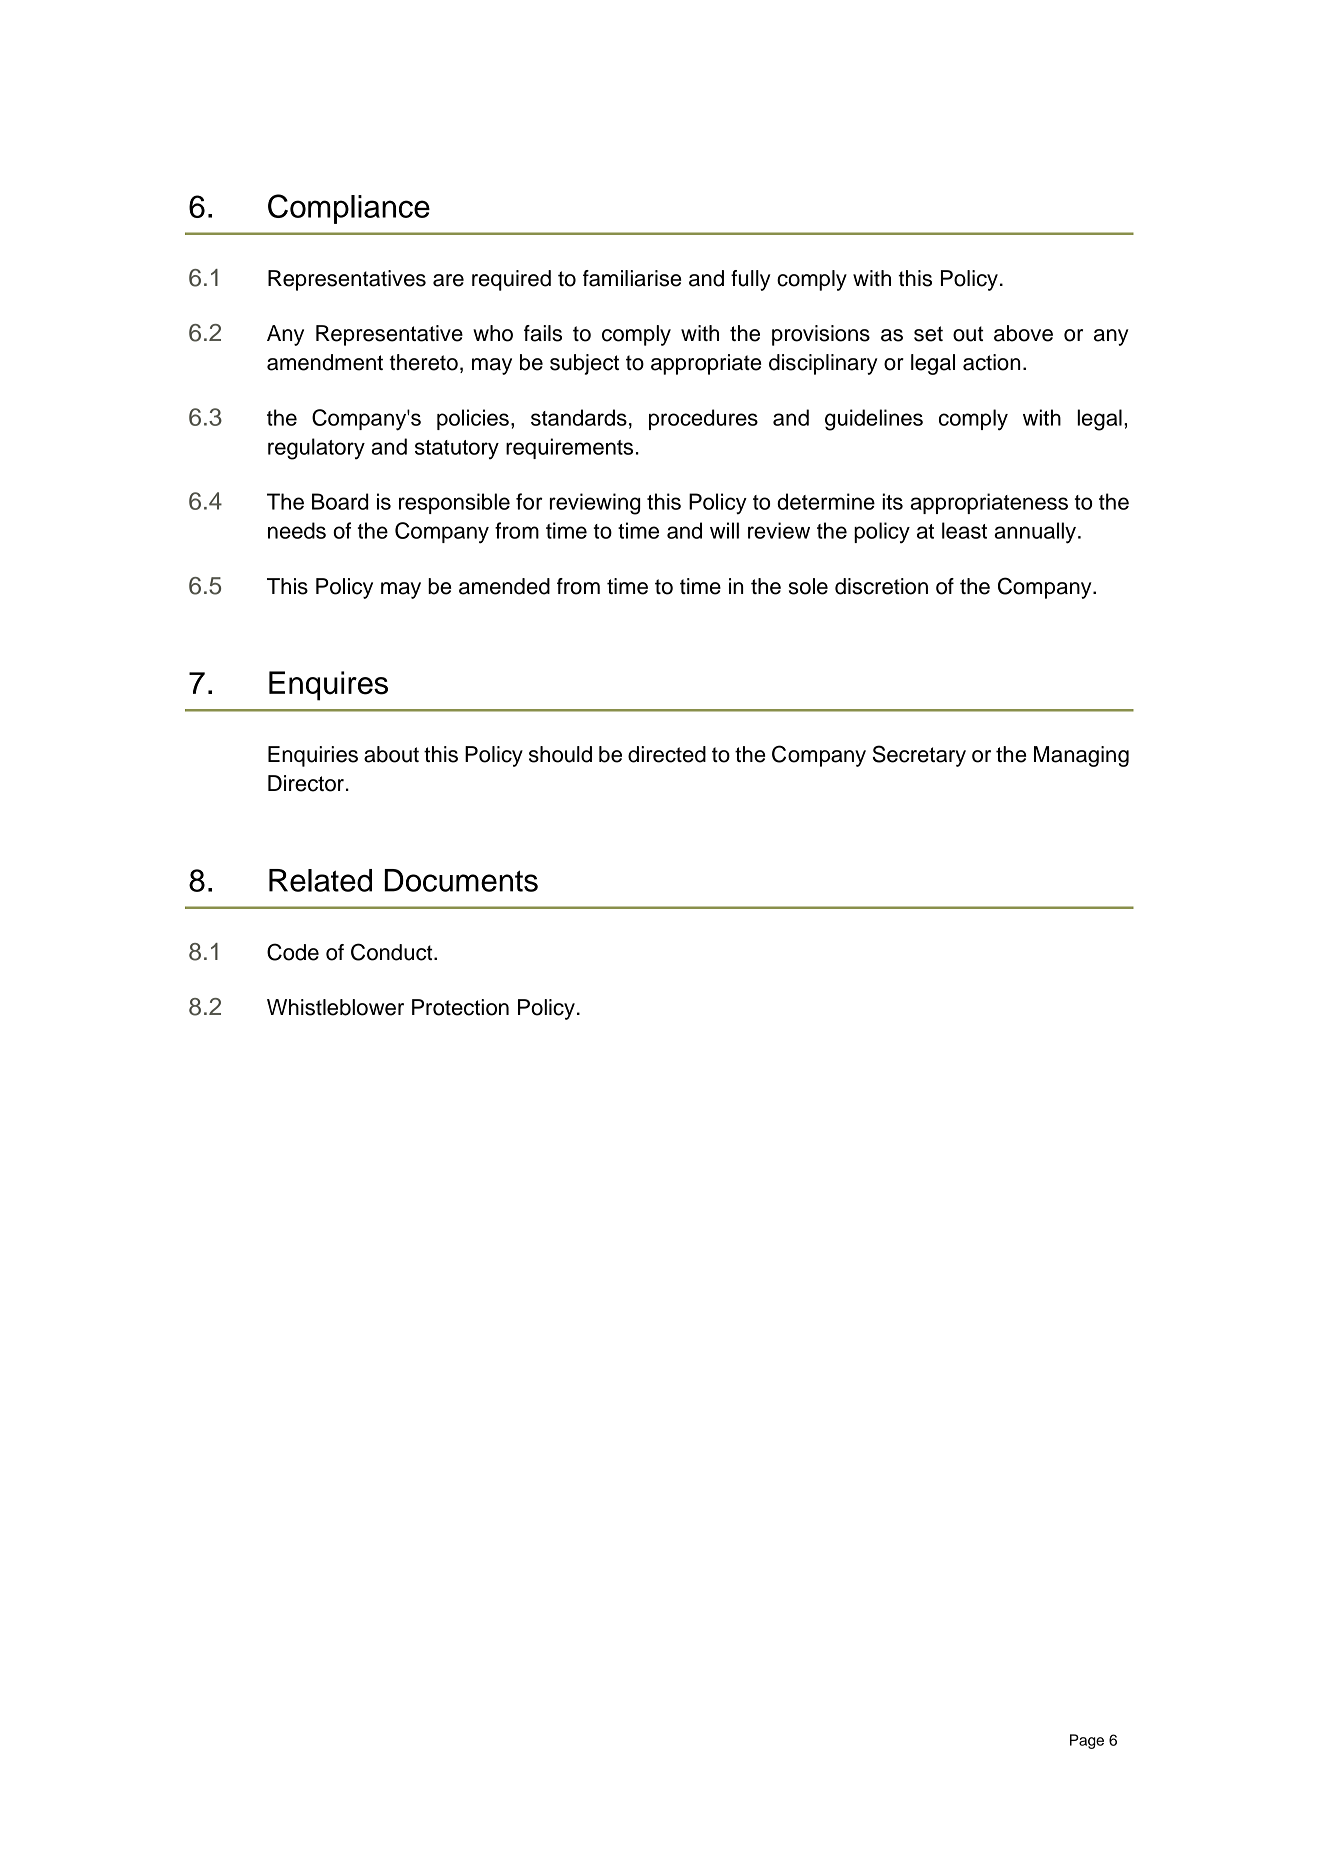 This screenshot has height=1865, width=1318. What do you see at coordinates (504, 586) in the screenshot?
I see `amended` at bounding box center [504, 586].
